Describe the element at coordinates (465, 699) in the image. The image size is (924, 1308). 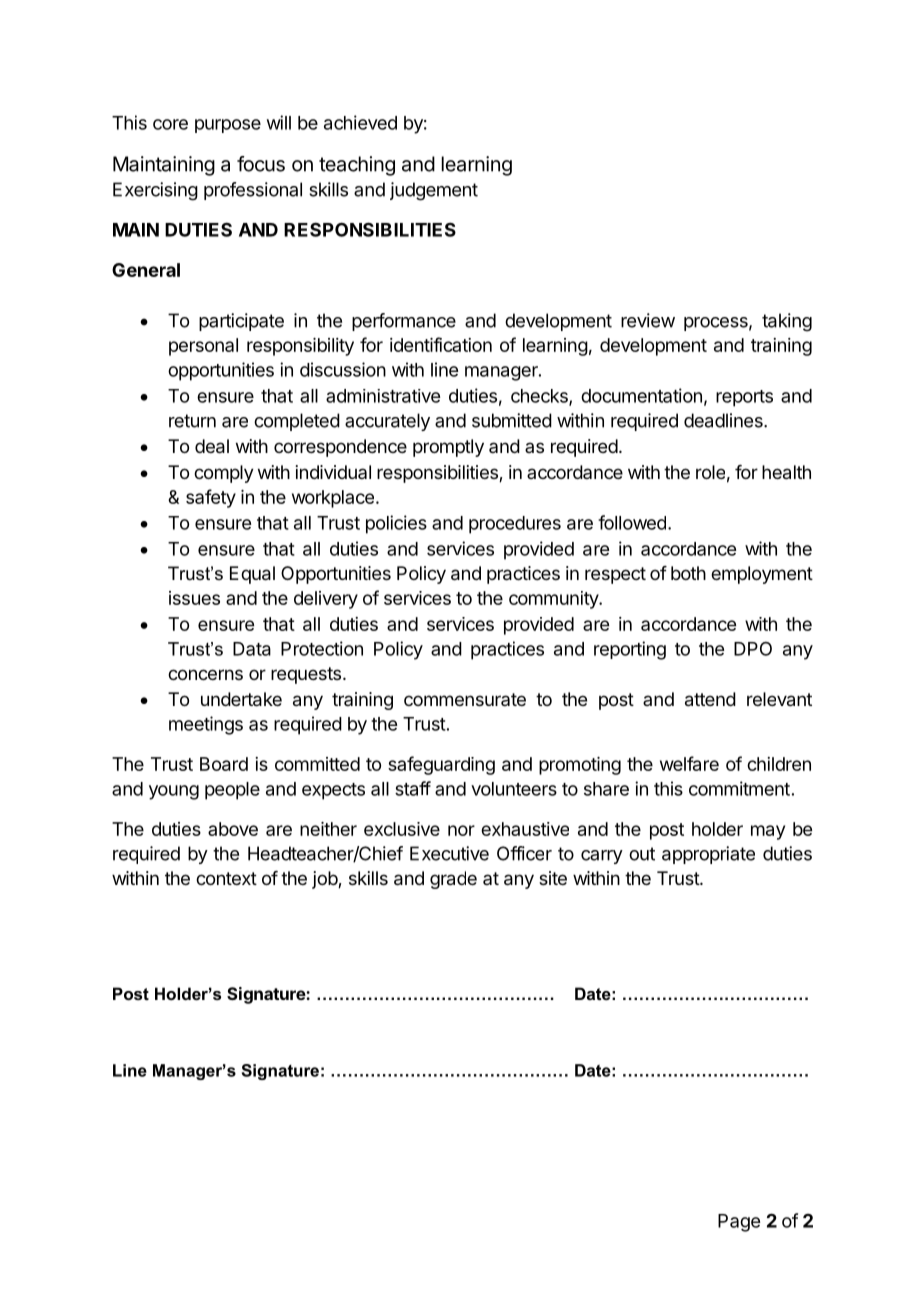
I see `commensurate` at that location.
